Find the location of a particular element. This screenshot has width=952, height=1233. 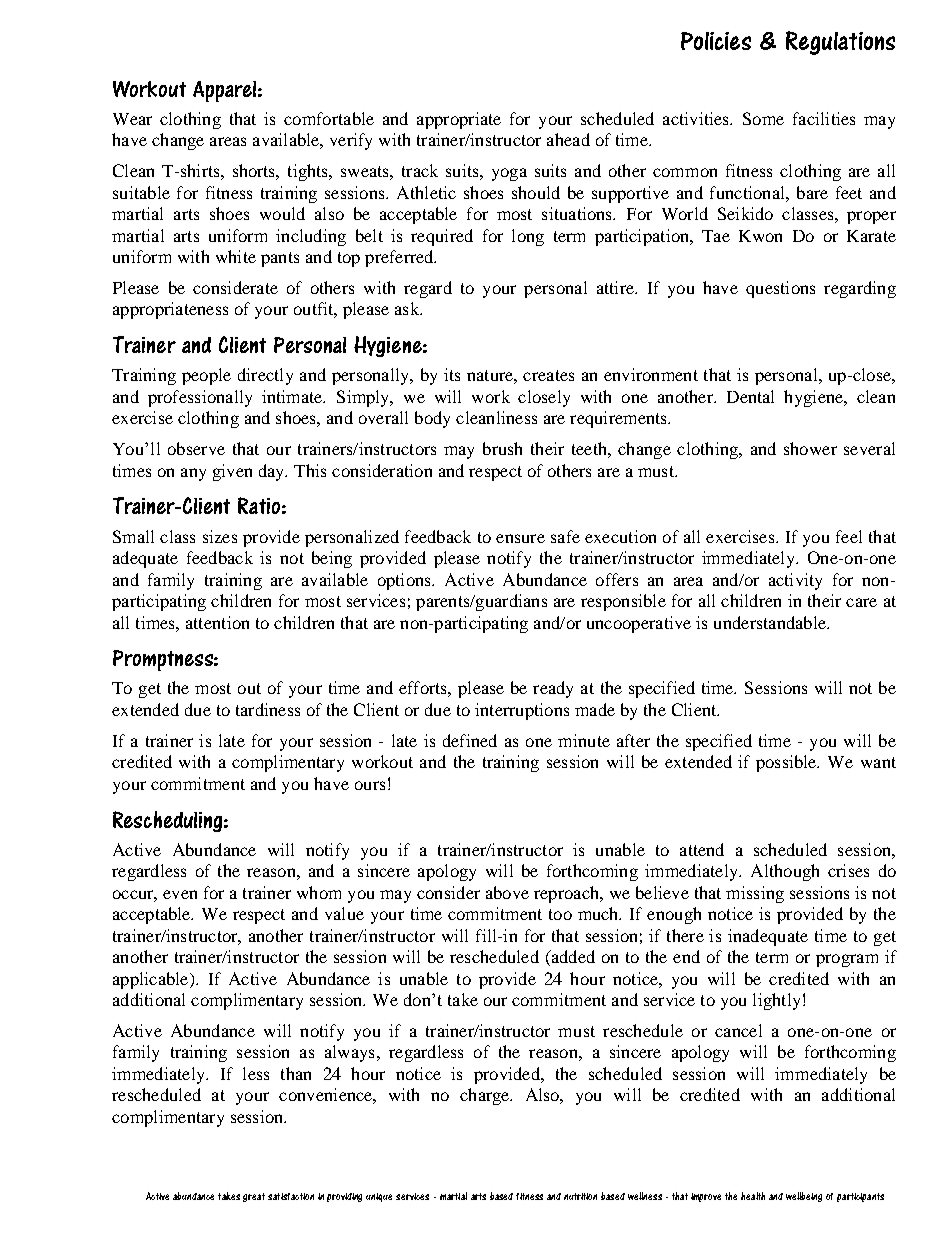

ahead is located at coordinates (568, 139).
